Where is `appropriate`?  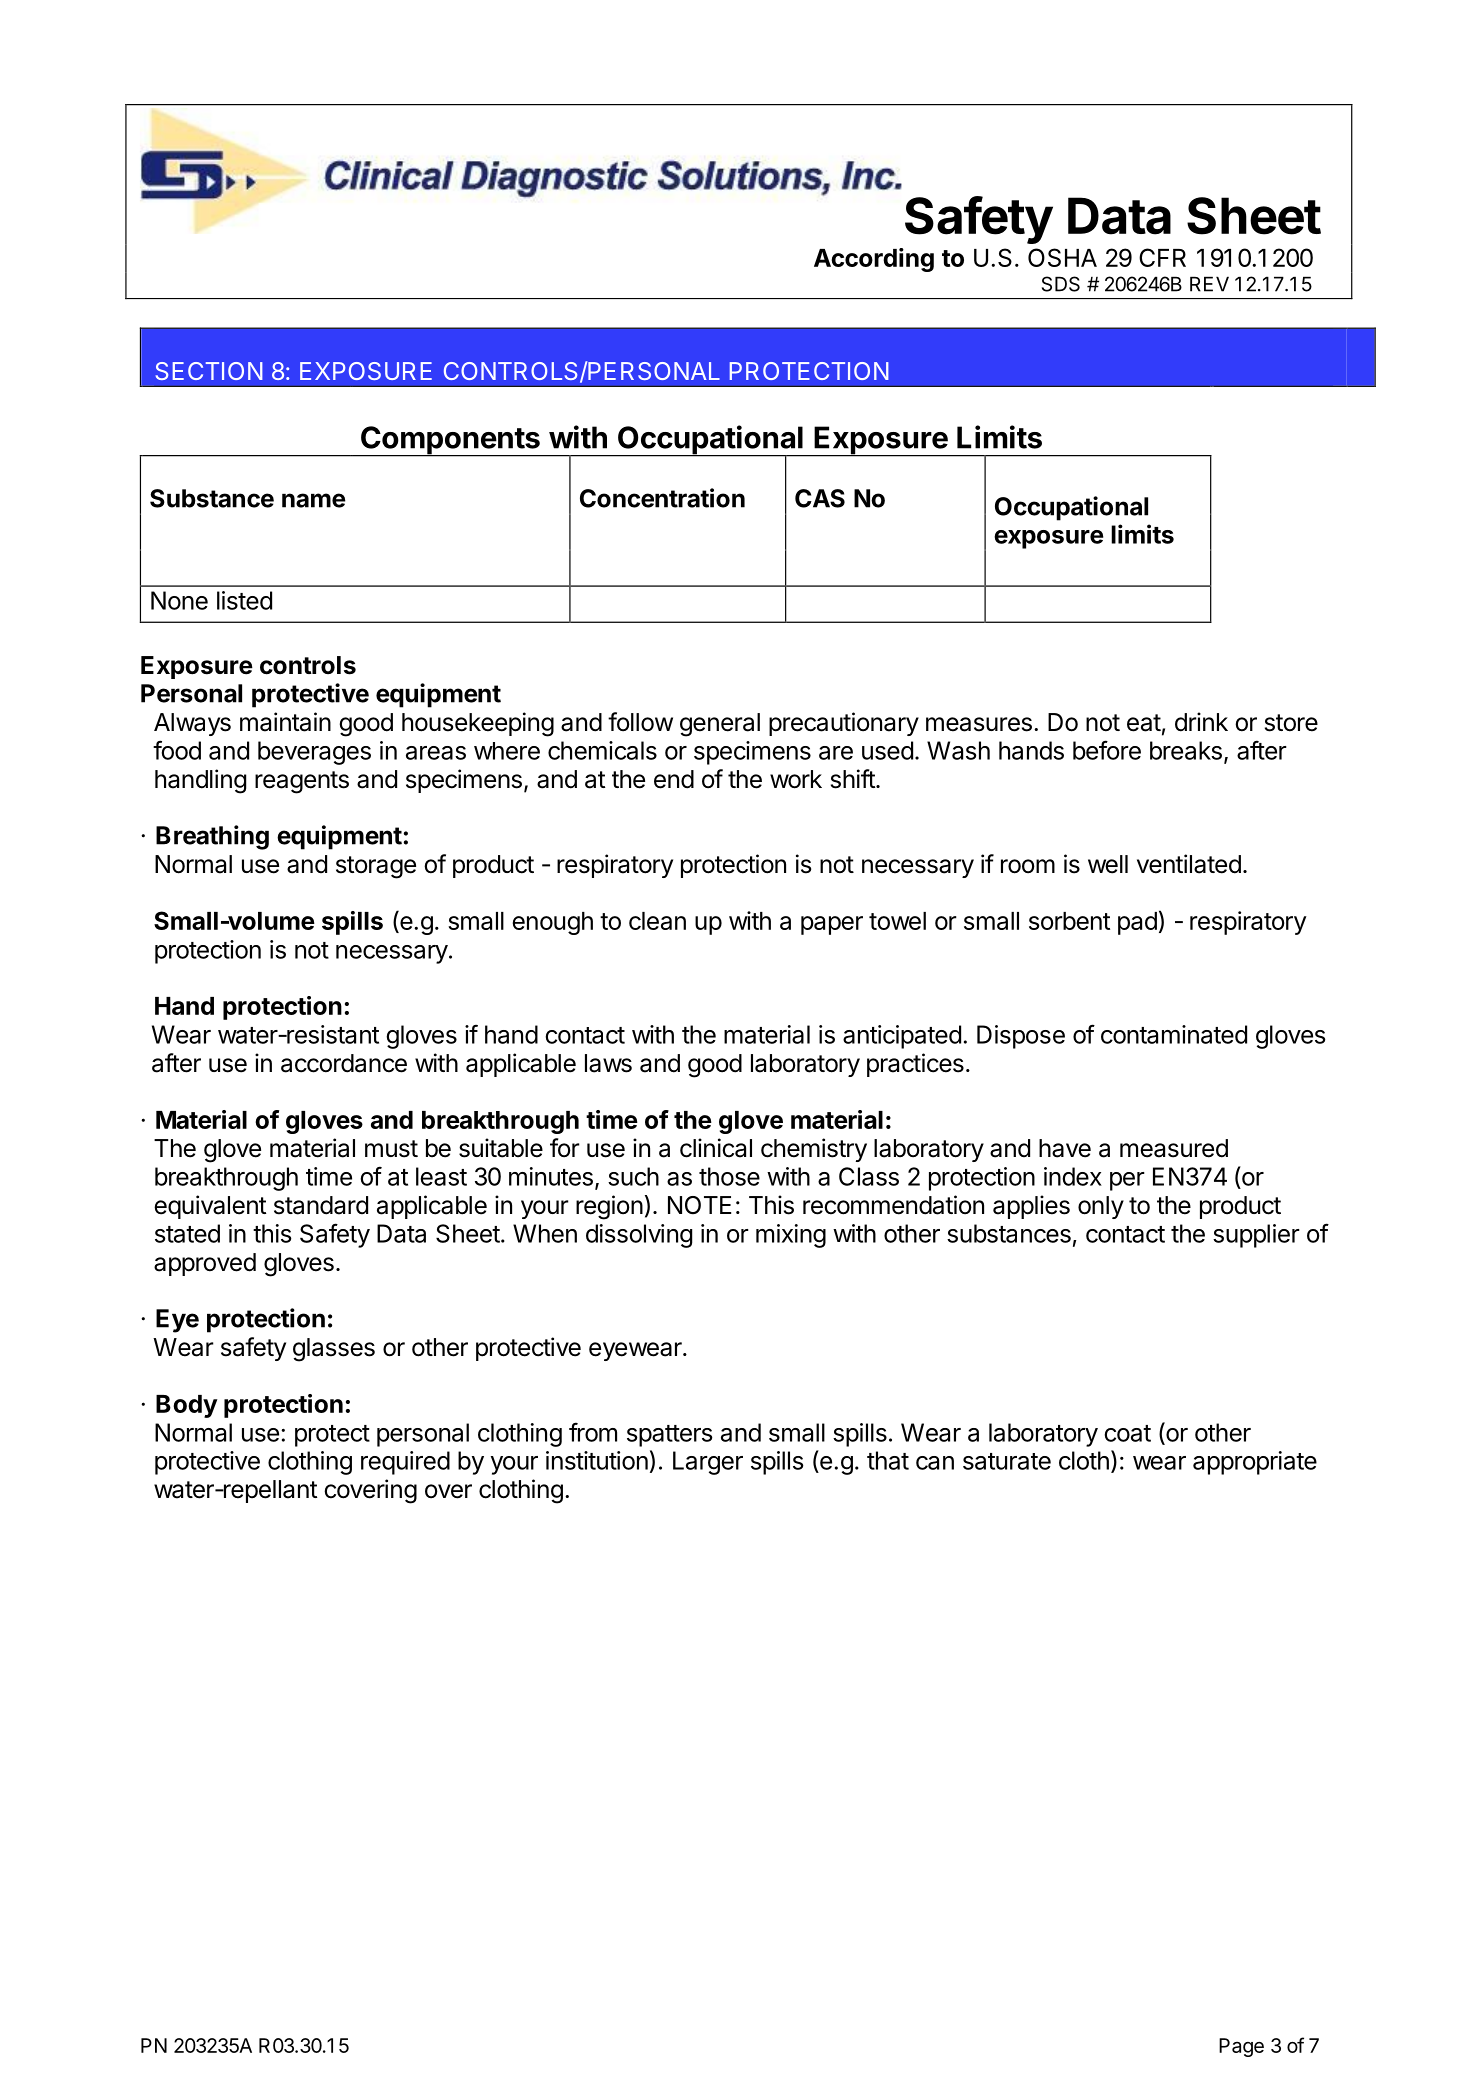 appropriate is located at coordinates (1255, 1463).
